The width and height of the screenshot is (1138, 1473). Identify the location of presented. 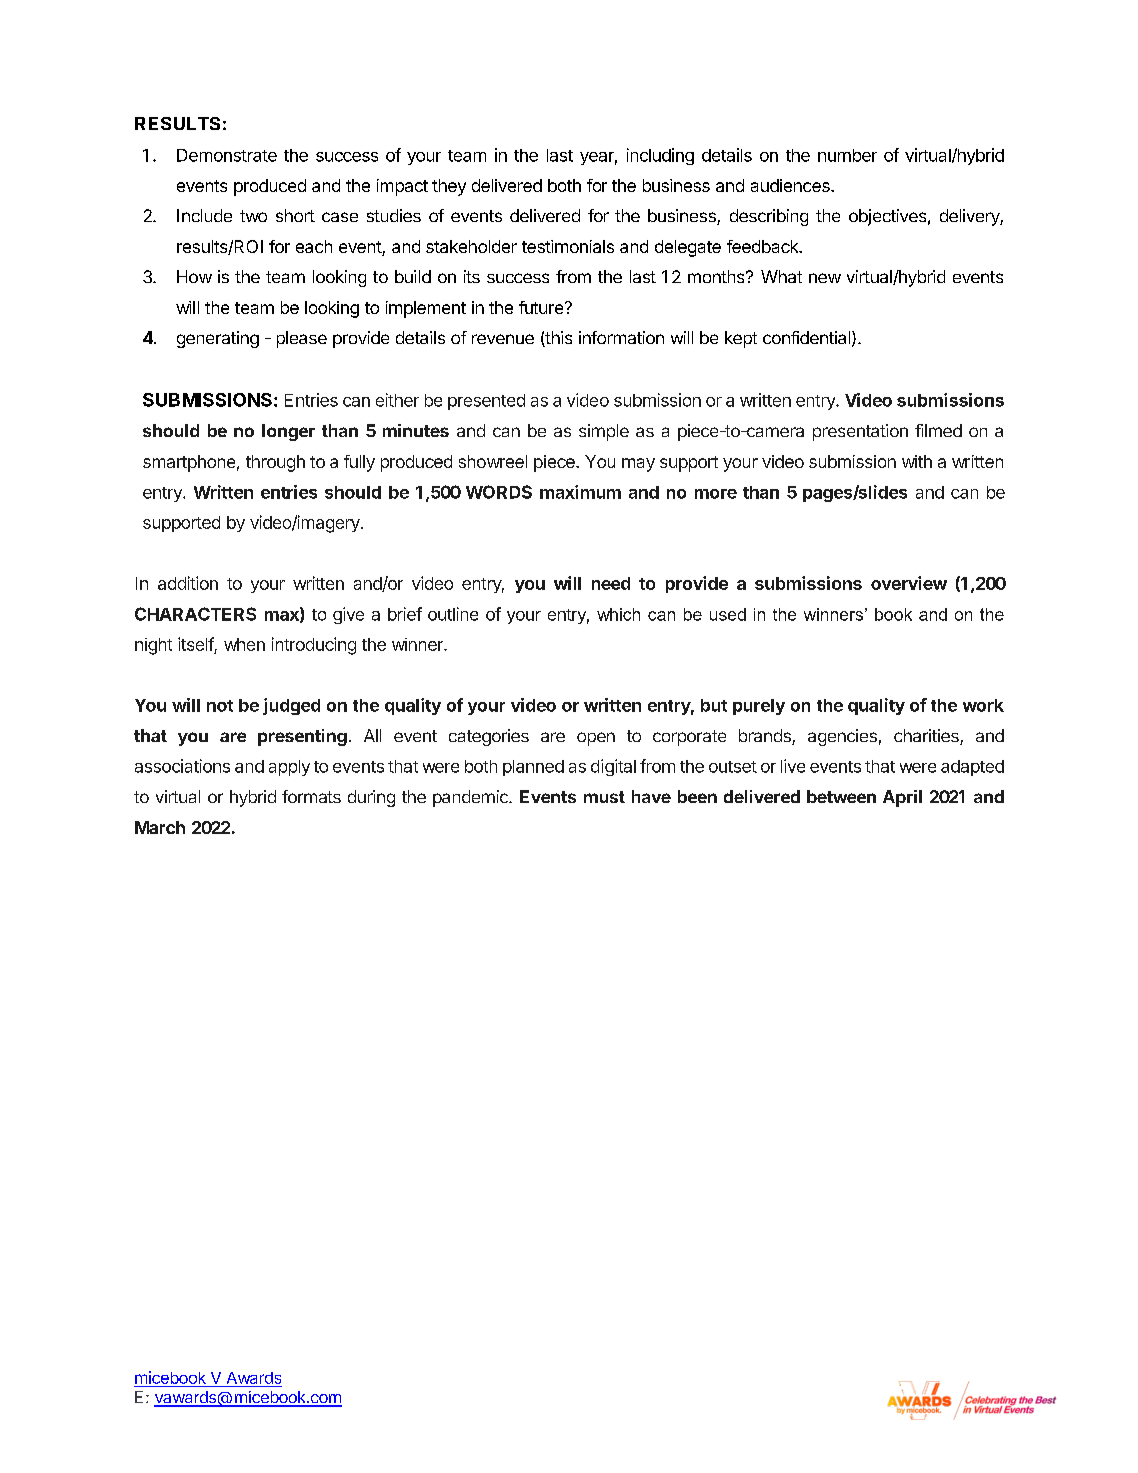
(486, 402).
